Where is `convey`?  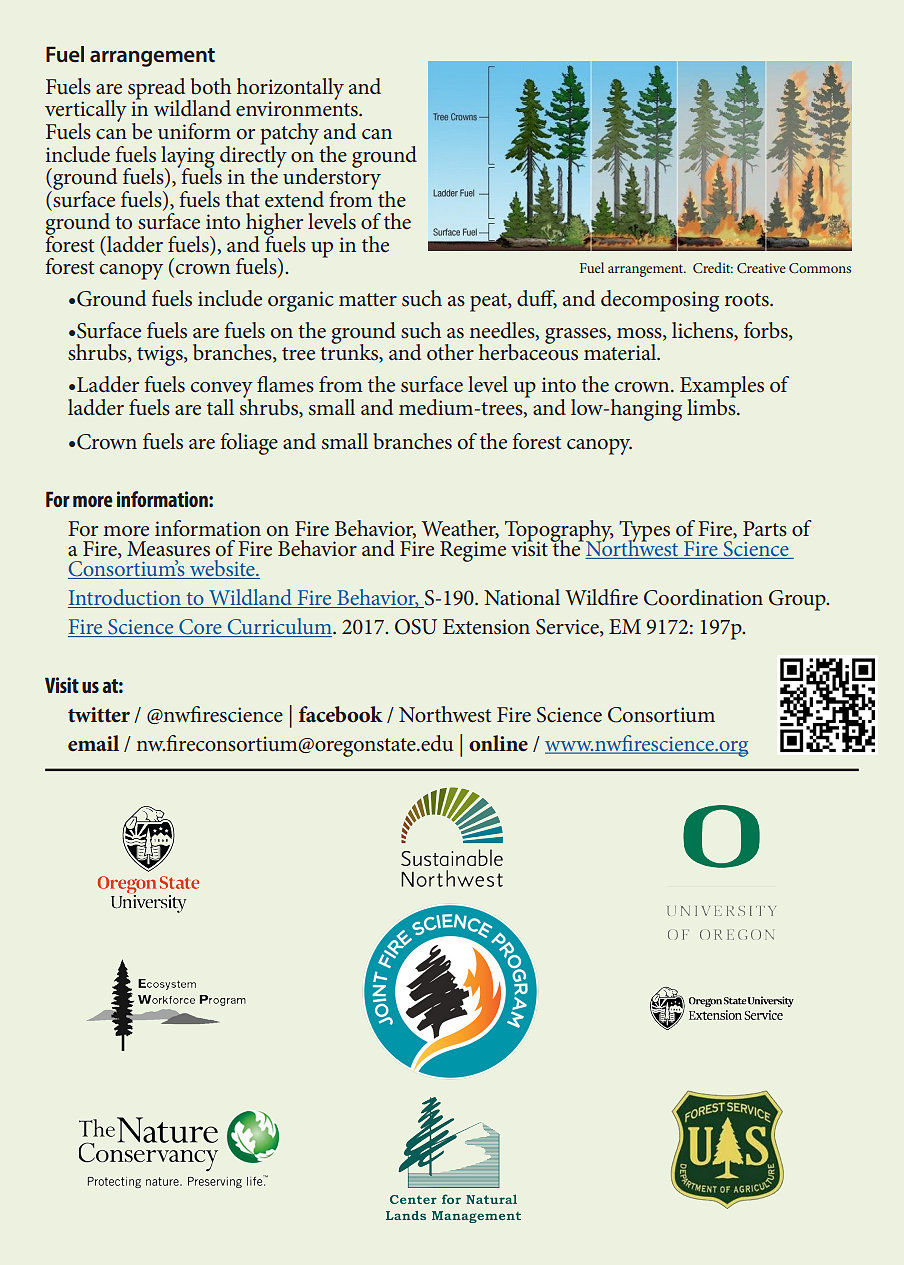 convey is located at coordinates (222, 391).
